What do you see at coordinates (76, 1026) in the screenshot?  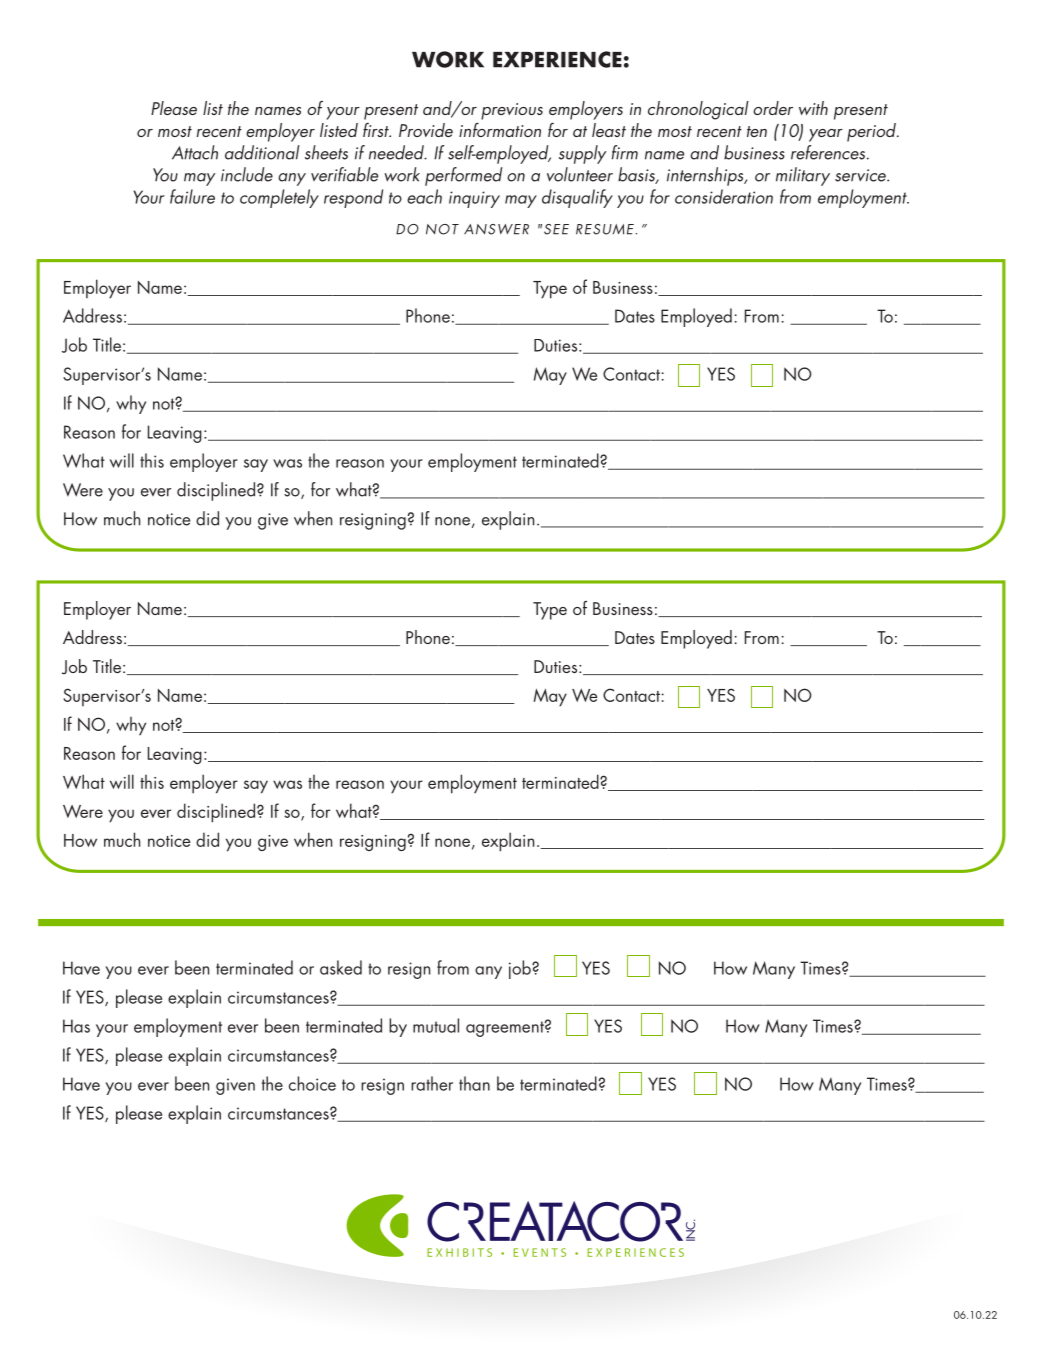 I see `Has` at bounding box center [76, 1026].
